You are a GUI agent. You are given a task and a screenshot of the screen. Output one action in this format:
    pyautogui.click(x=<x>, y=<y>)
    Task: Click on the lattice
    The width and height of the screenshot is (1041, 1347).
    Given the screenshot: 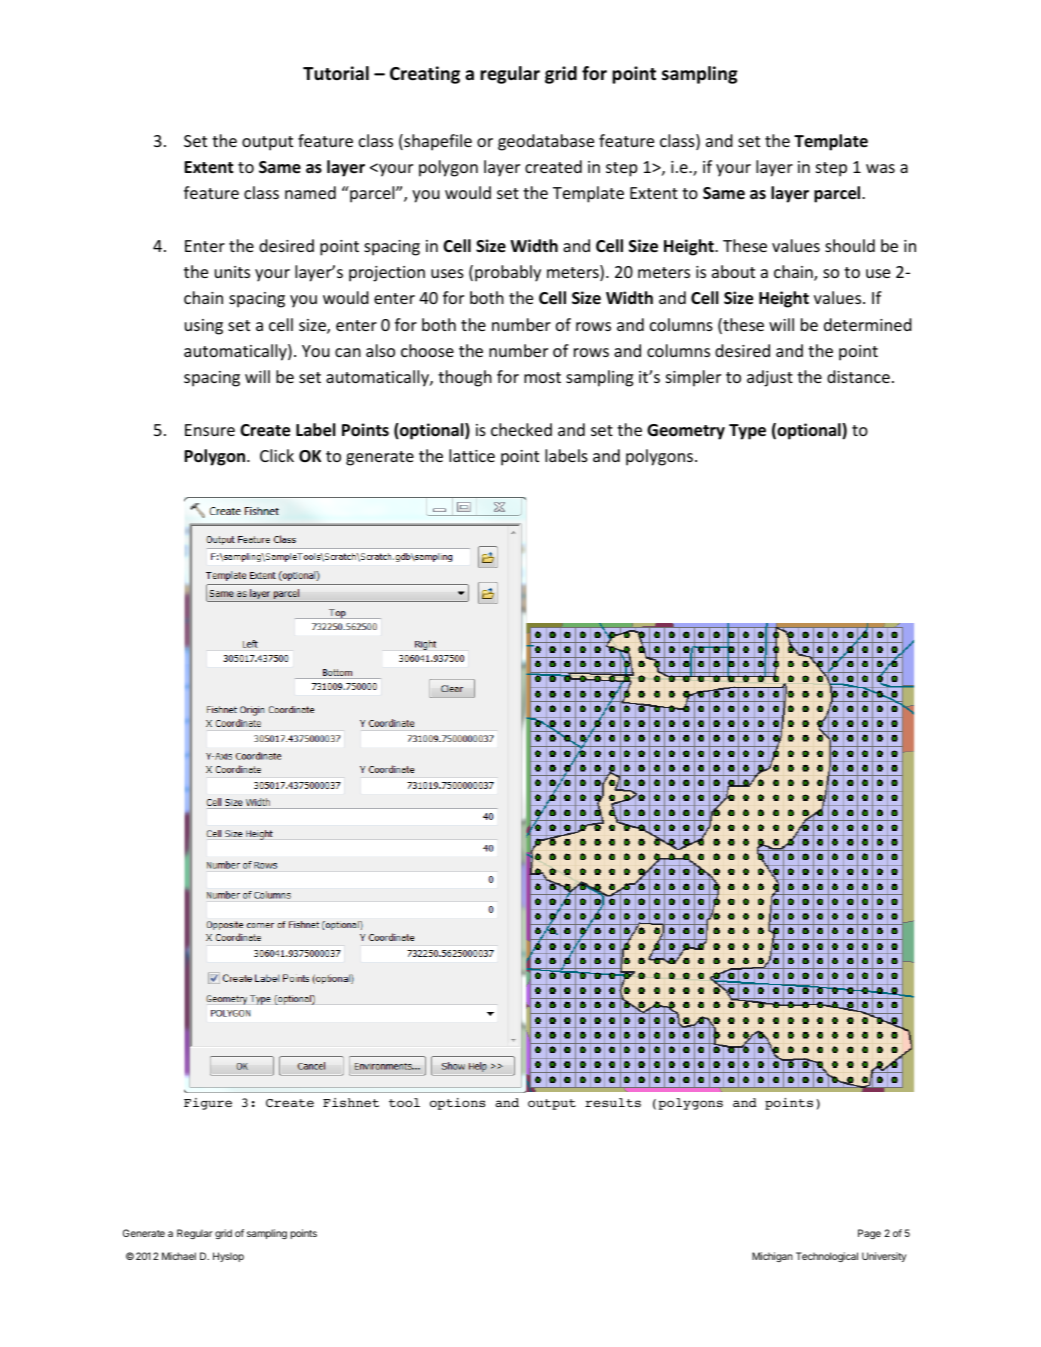 What is the action you would take?
    pyautogui.click(x=472, y=455)
